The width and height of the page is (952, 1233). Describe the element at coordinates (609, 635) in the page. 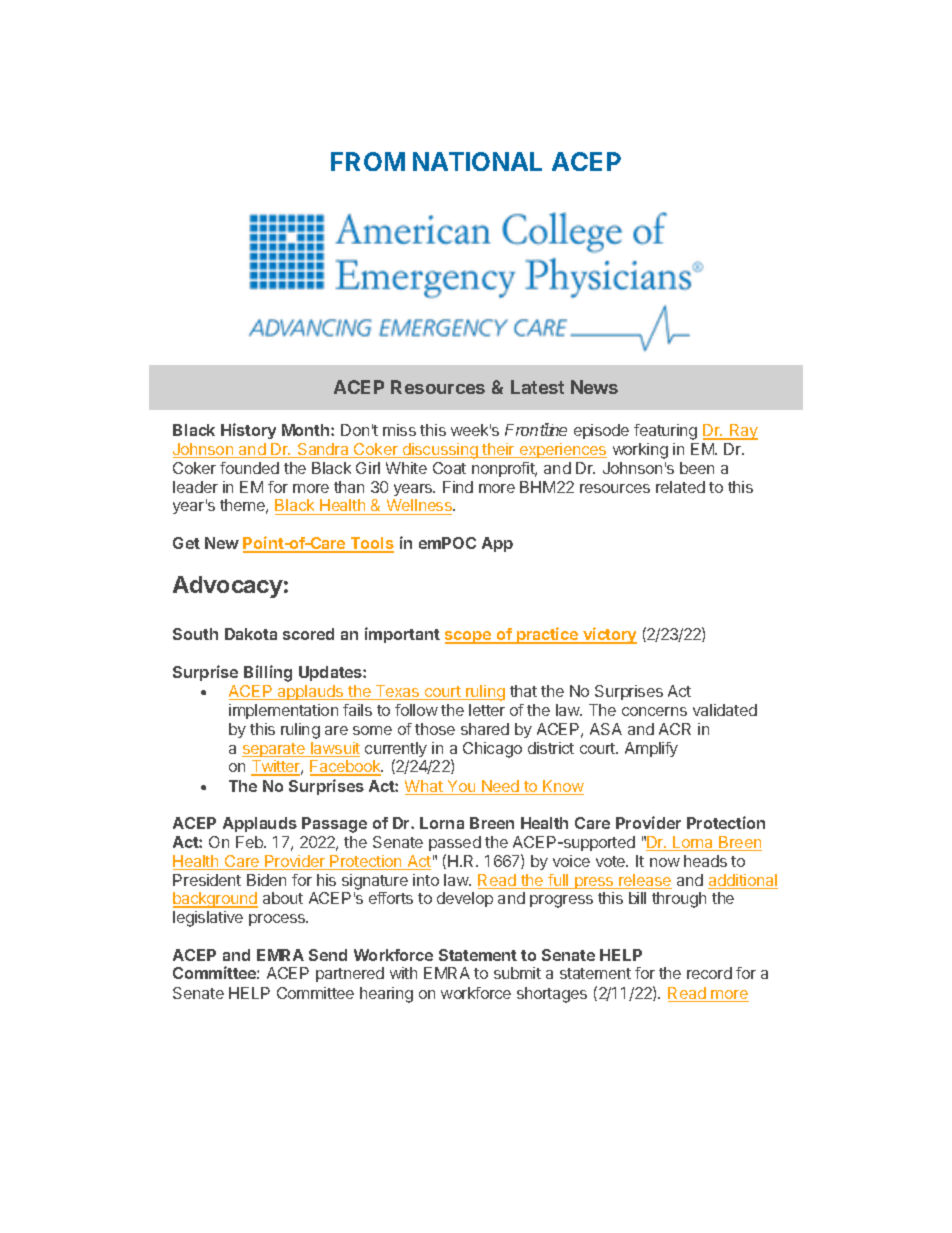

I see `victory` at that location.
